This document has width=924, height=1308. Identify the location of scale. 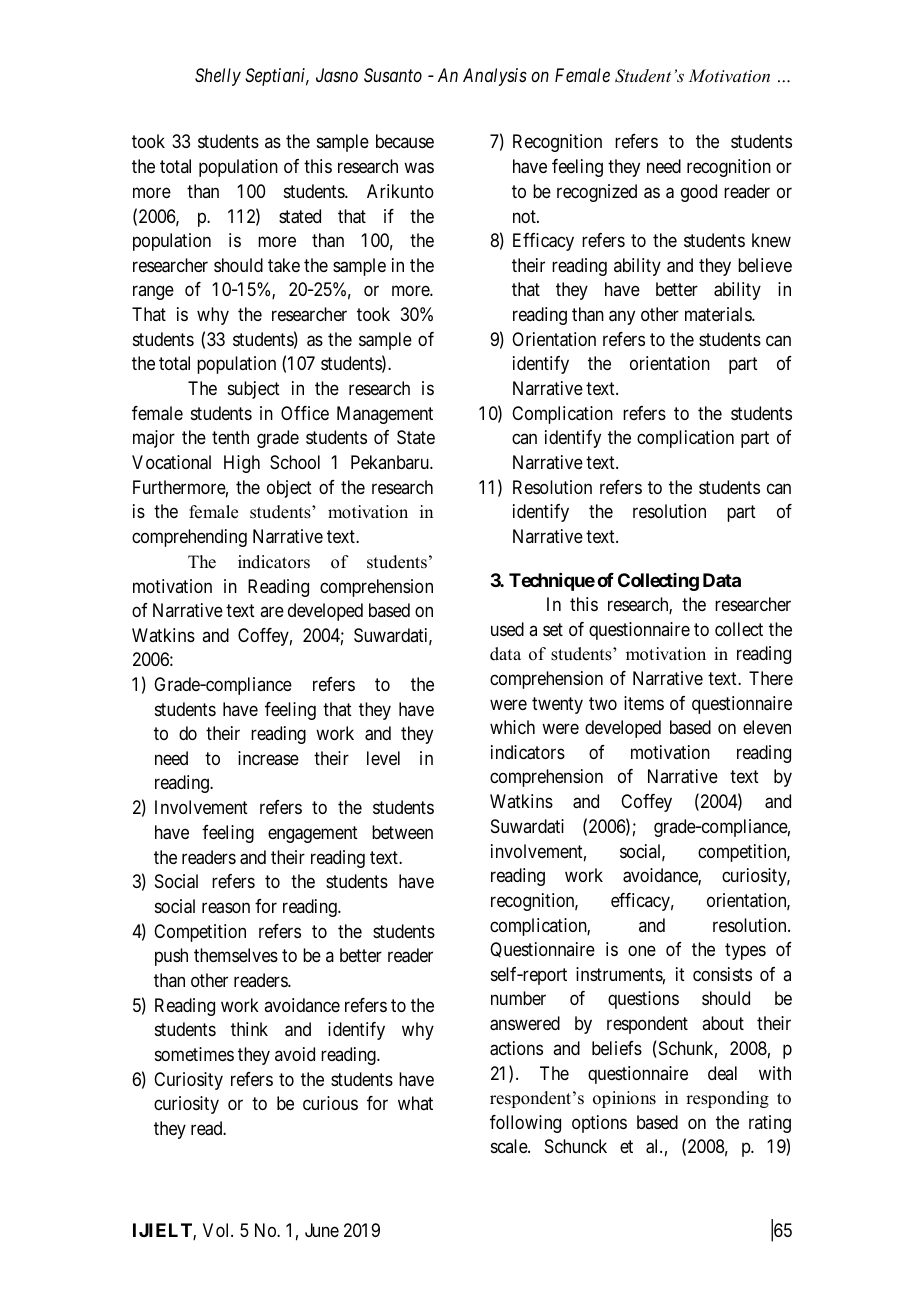
(510, 1146).
